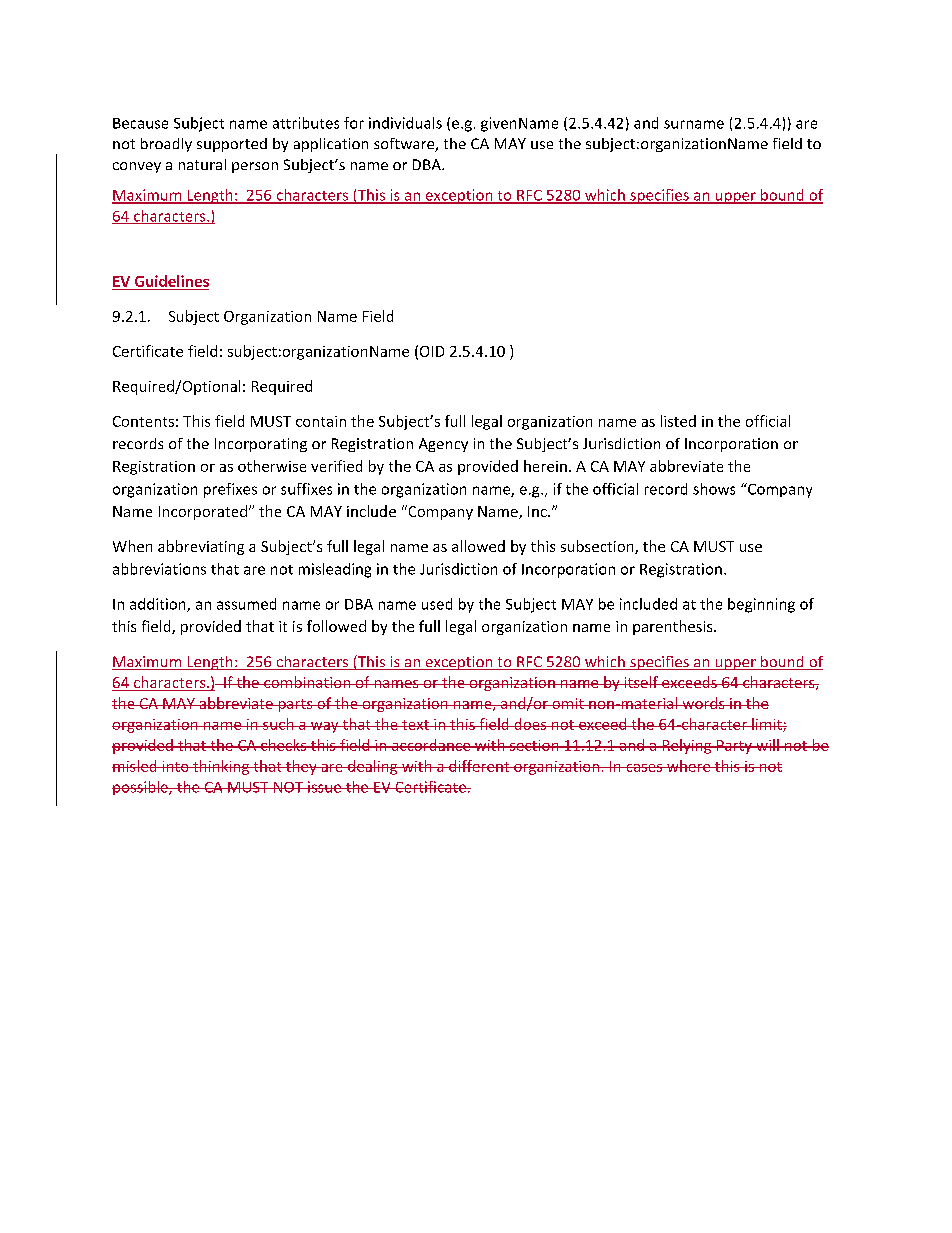  What do you see at coordinates (478, 546) in the image?
I see `allowed` at bounding box center [478, 546].
